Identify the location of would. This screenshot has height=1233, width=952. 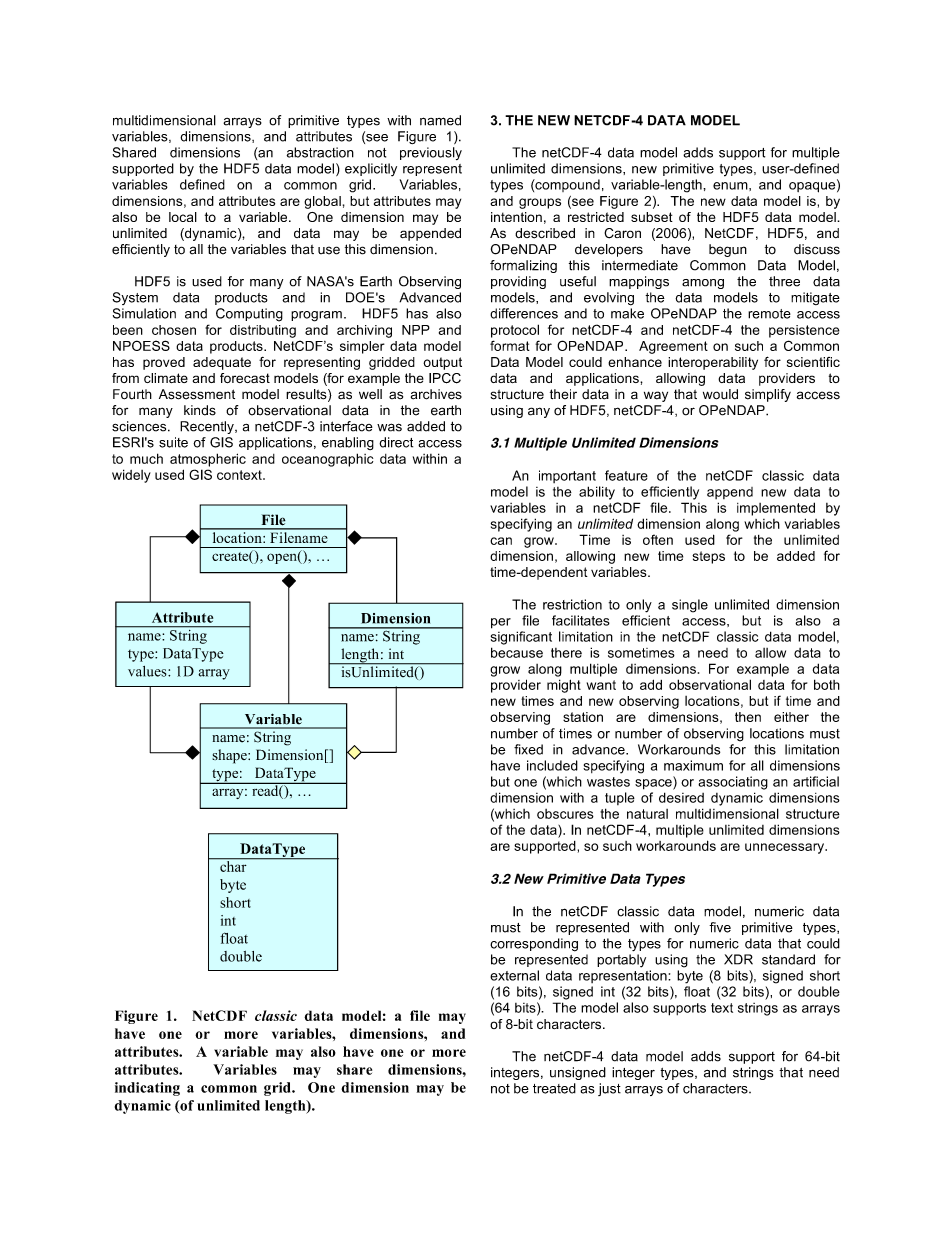
(720, 394).
